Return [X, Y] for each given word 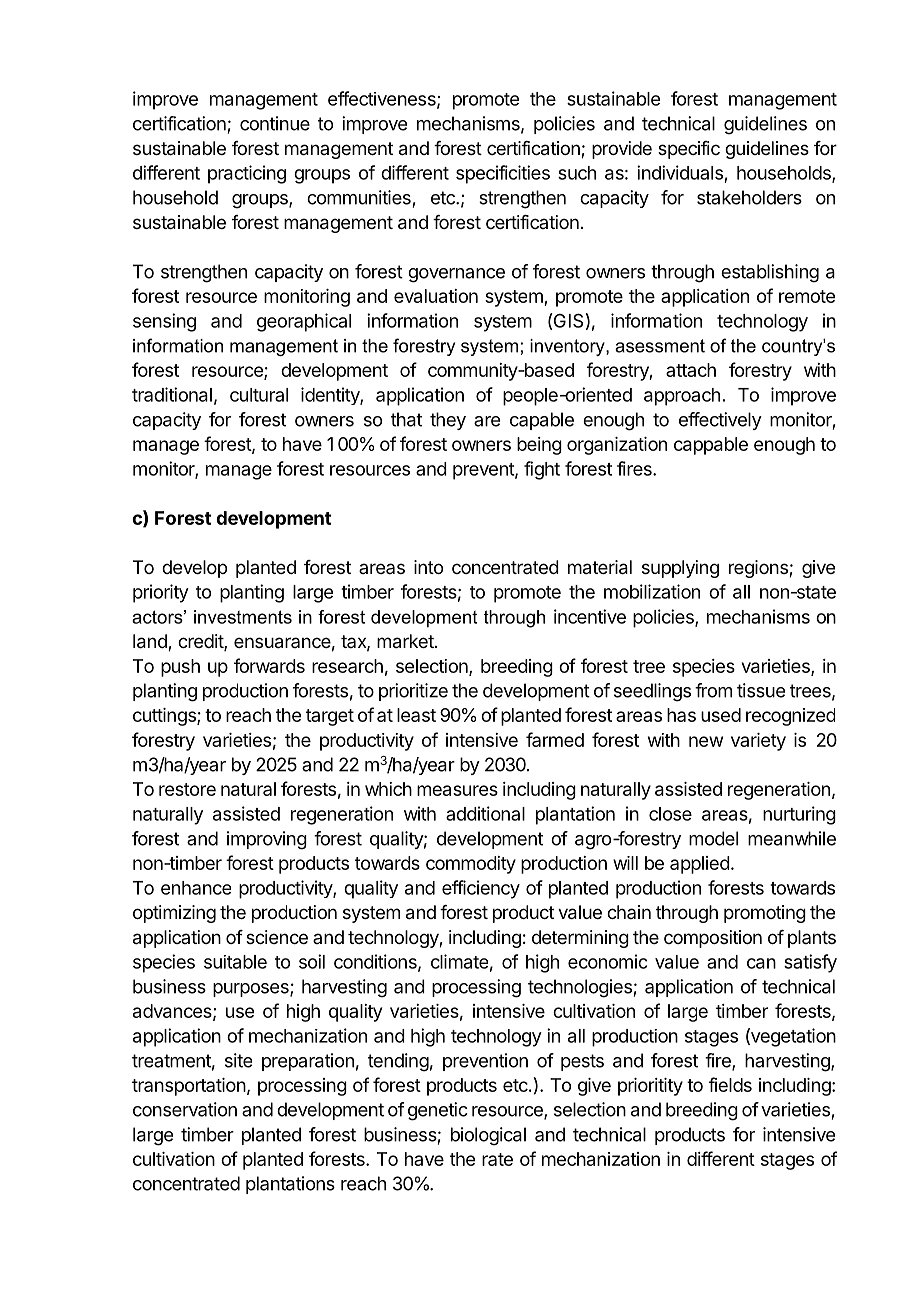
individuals [680, 172]
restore [187, 789]
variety [758, 742]
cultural [259, 395]
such [577, 173]
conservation [185, 1109]
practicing [247, 174]
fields [730, 1084]
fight [542, 470]
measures [457, 790]
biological [488, 1136]
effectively [720, 421]
